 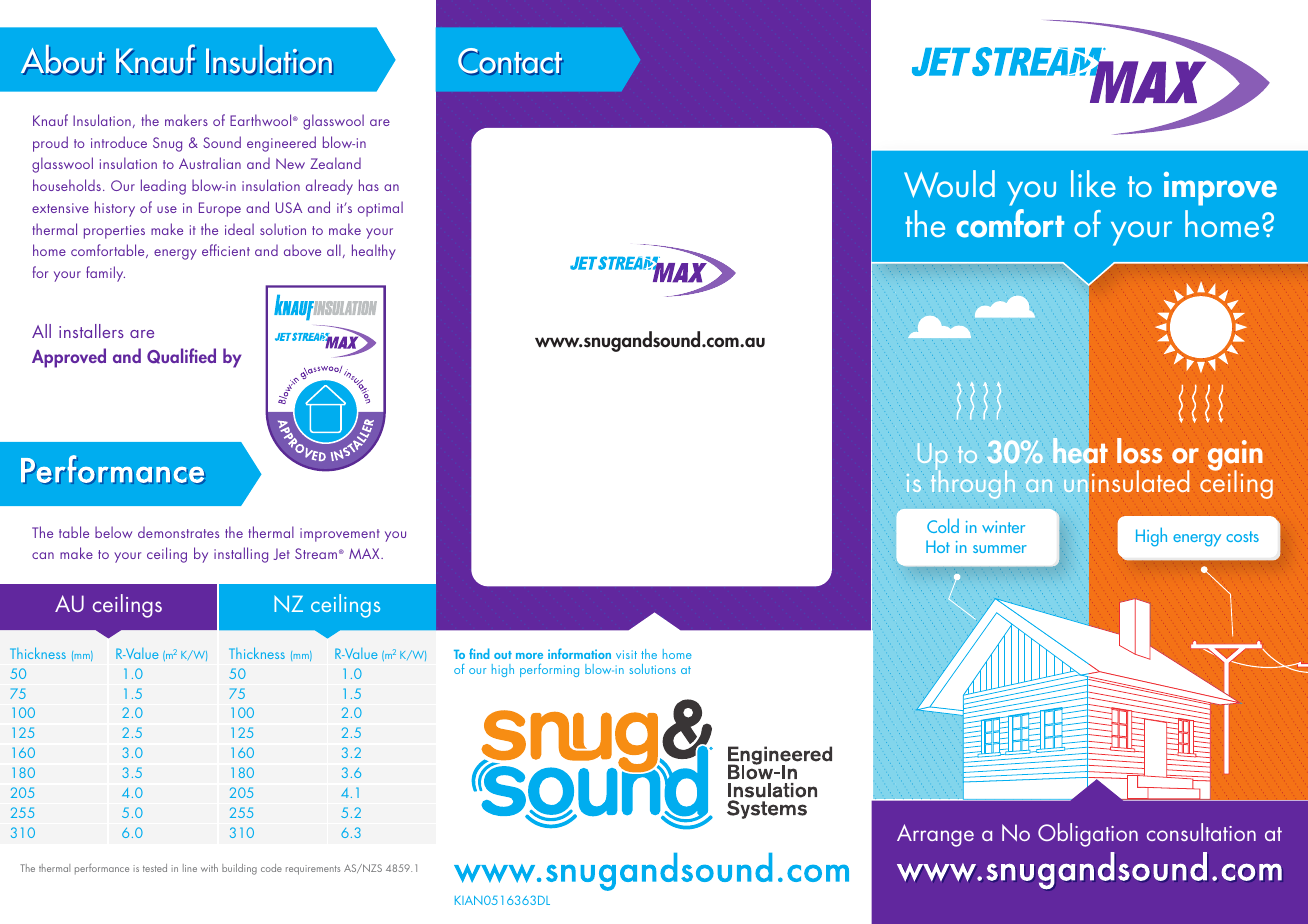 I want to click on loss, so click(x=1139, y=451).
